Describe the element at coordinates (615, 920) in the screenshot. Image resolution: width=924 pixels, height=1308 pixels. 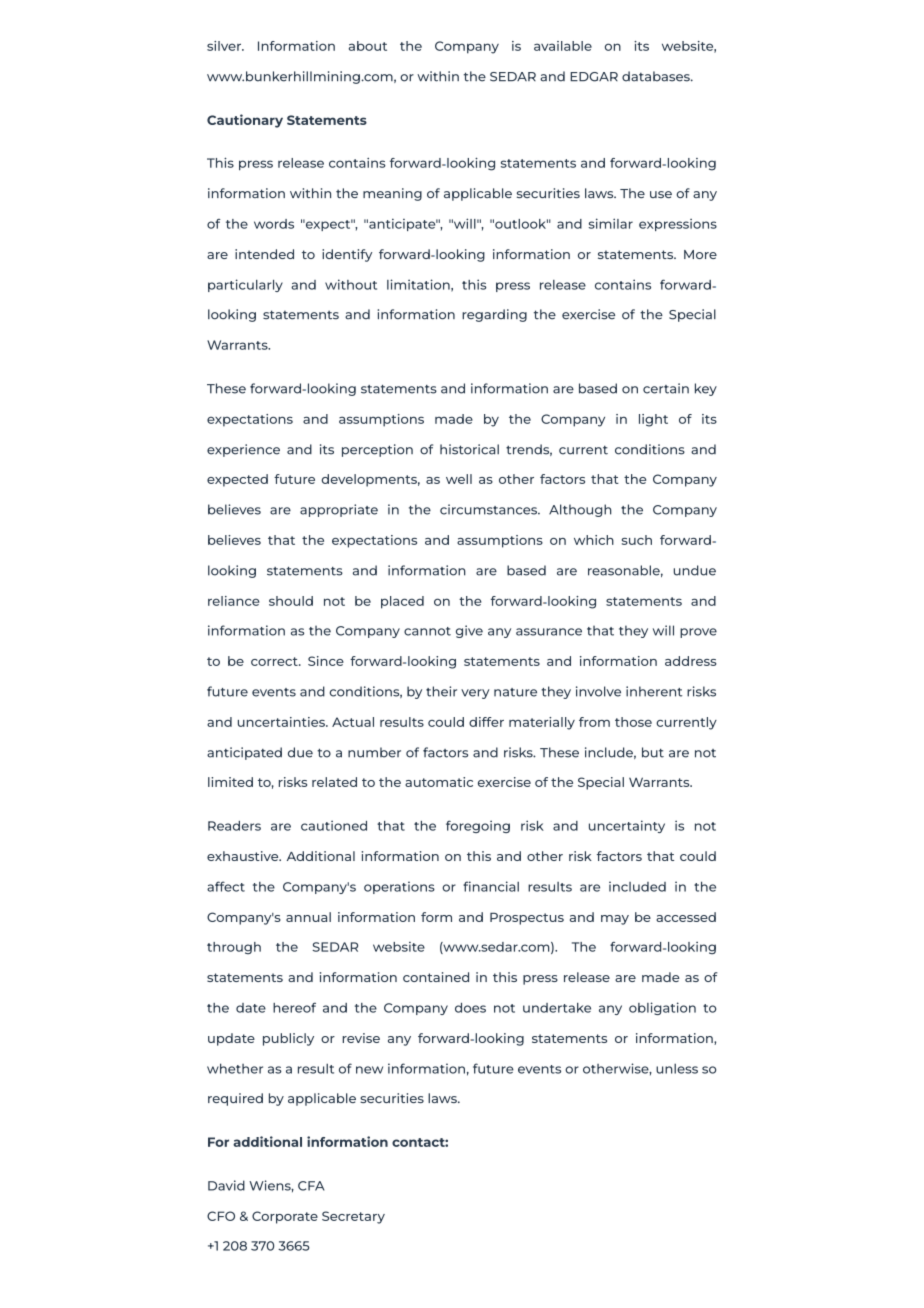
I see `may` at that location.
